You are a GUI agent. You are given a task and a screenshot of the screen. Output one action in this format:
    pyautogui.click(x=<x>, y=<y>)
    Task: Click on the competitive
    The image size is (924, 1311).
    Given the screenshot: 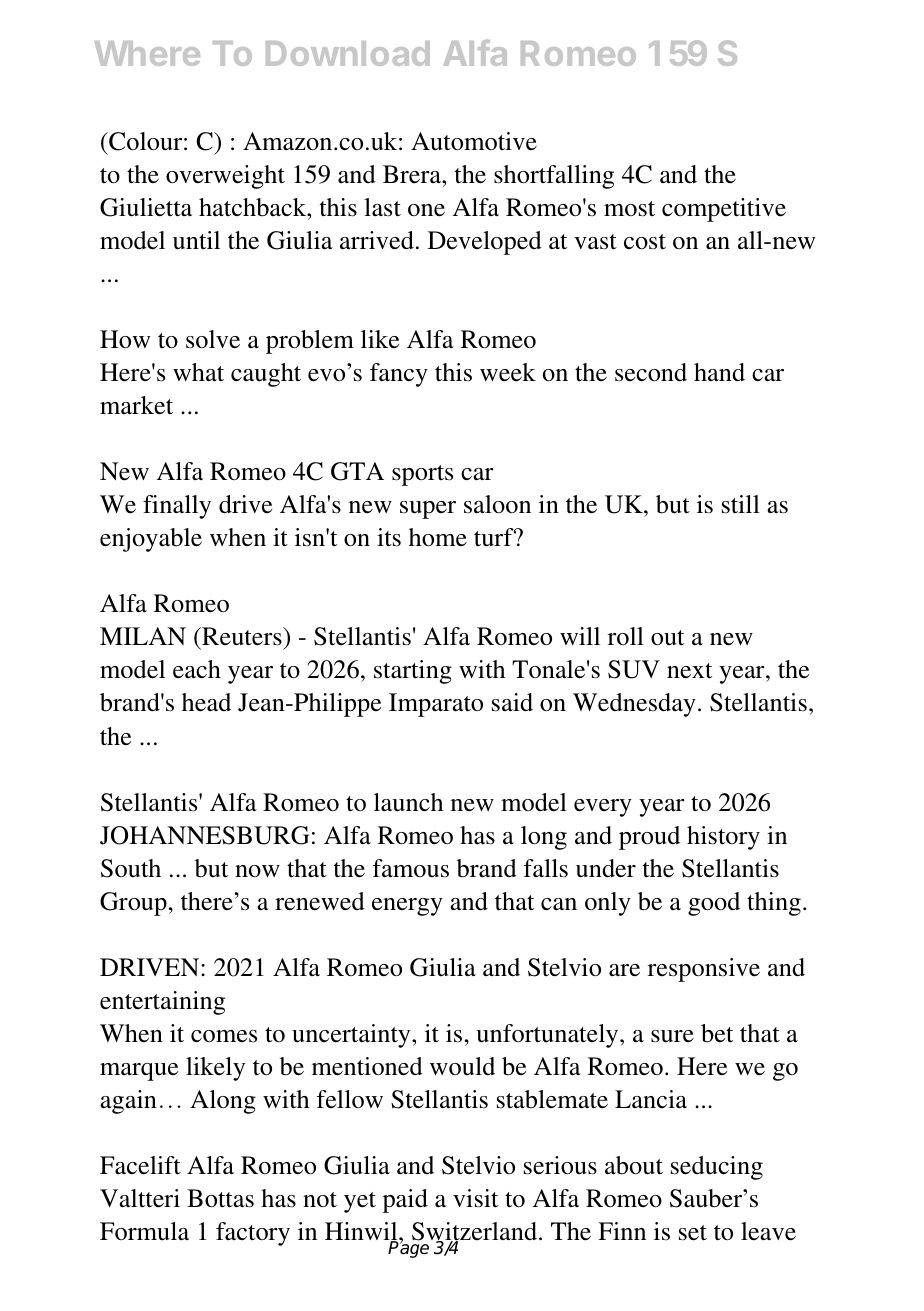 What is the action you would take?
    pyautogui.click(x=724, y=210)
